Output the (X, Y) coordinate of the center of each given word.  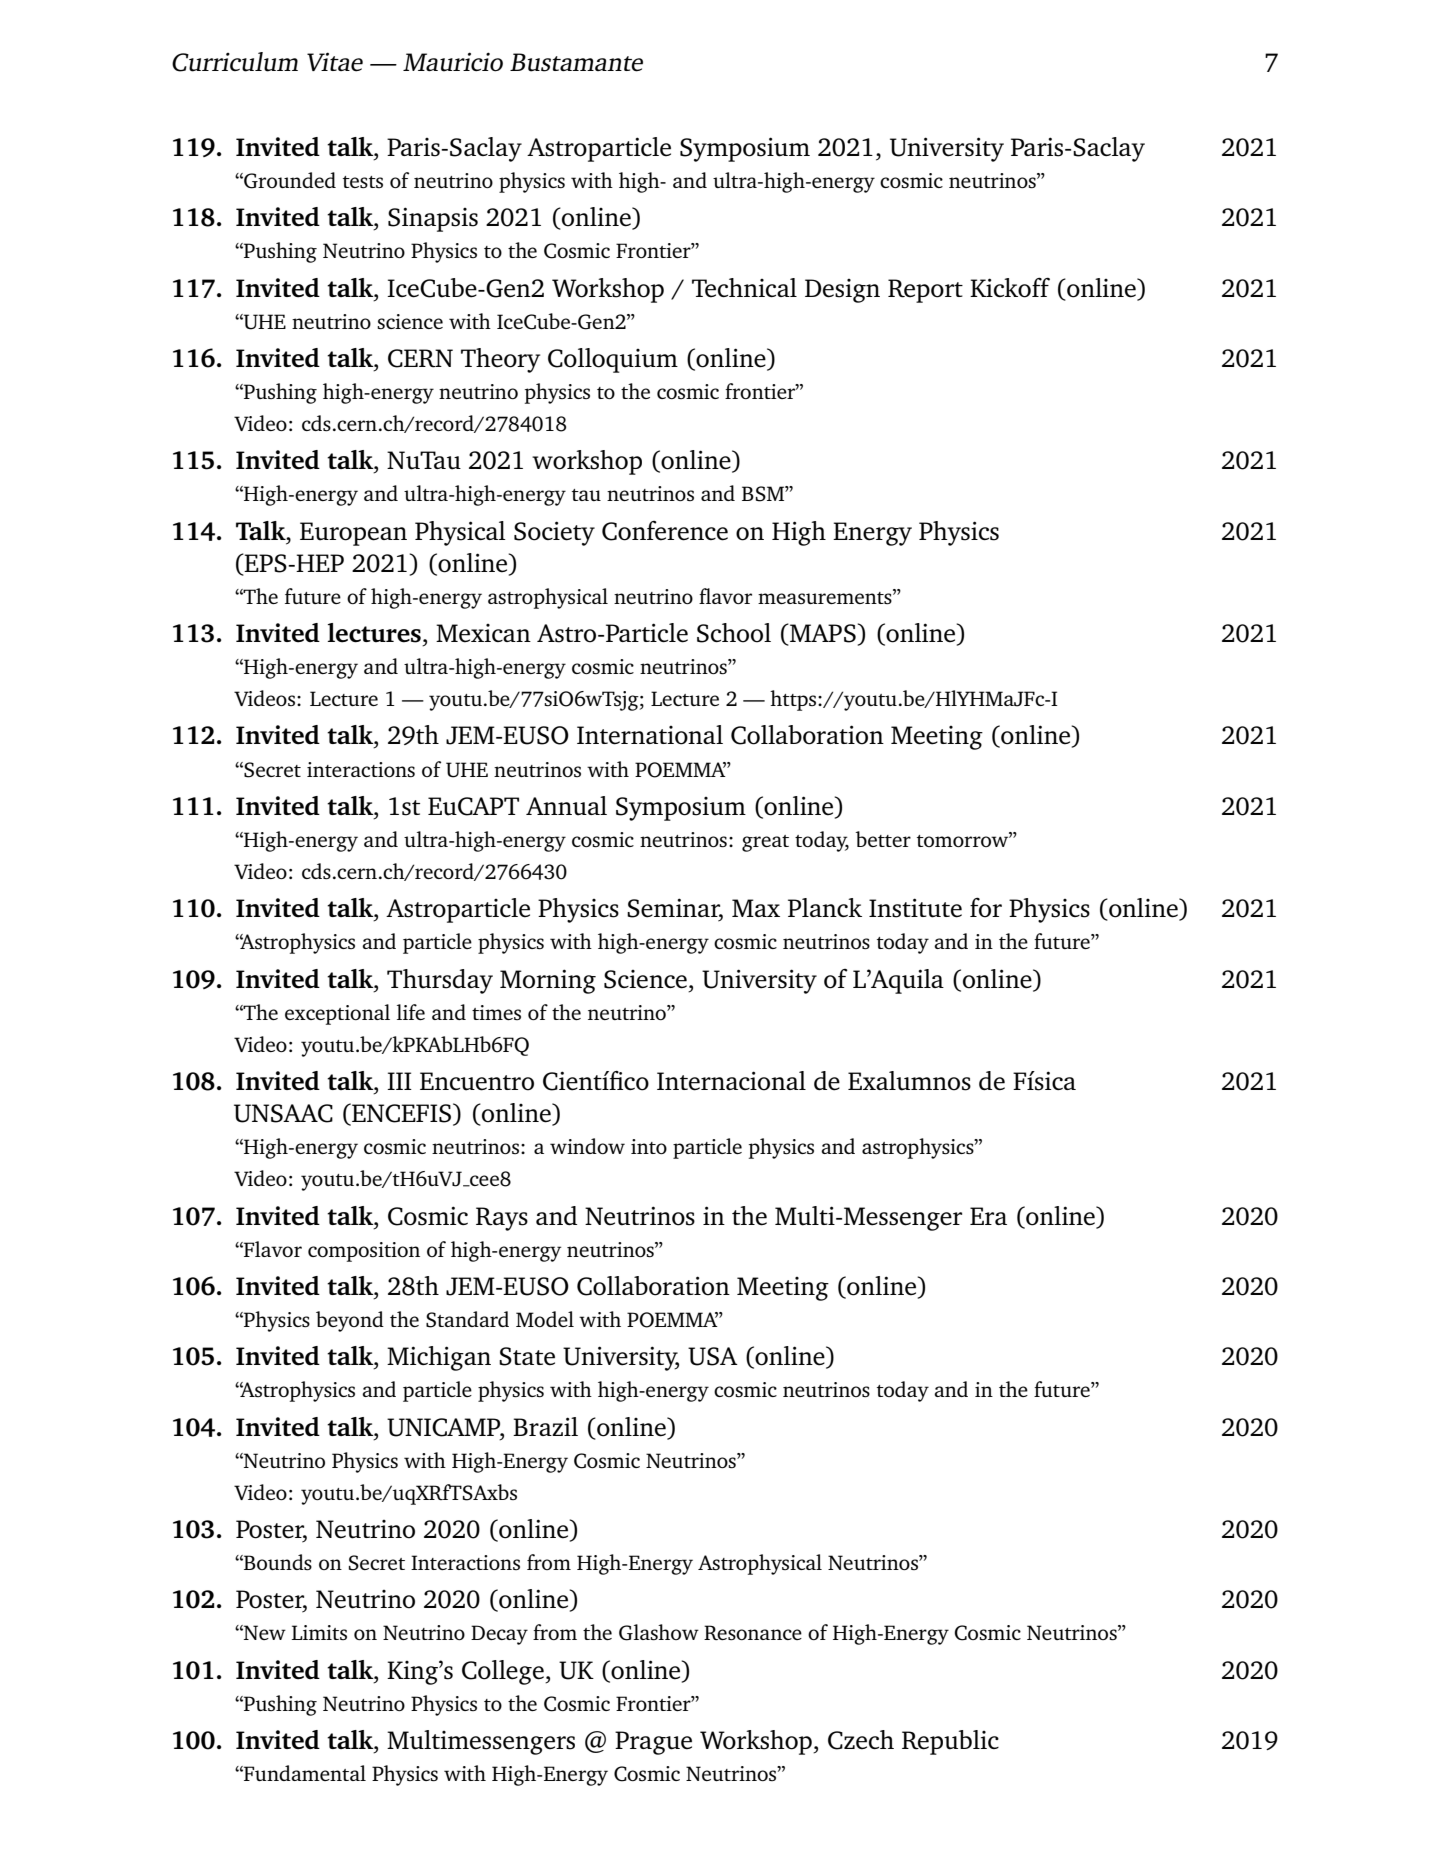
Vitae (335, 62)
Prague (653, 1743)
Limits (319, 1632)
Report (925, 291)
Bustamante (576, 62)
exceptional (337, 1014)
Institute (915, 908)
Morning (548, 981)
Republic (950, 1742)
